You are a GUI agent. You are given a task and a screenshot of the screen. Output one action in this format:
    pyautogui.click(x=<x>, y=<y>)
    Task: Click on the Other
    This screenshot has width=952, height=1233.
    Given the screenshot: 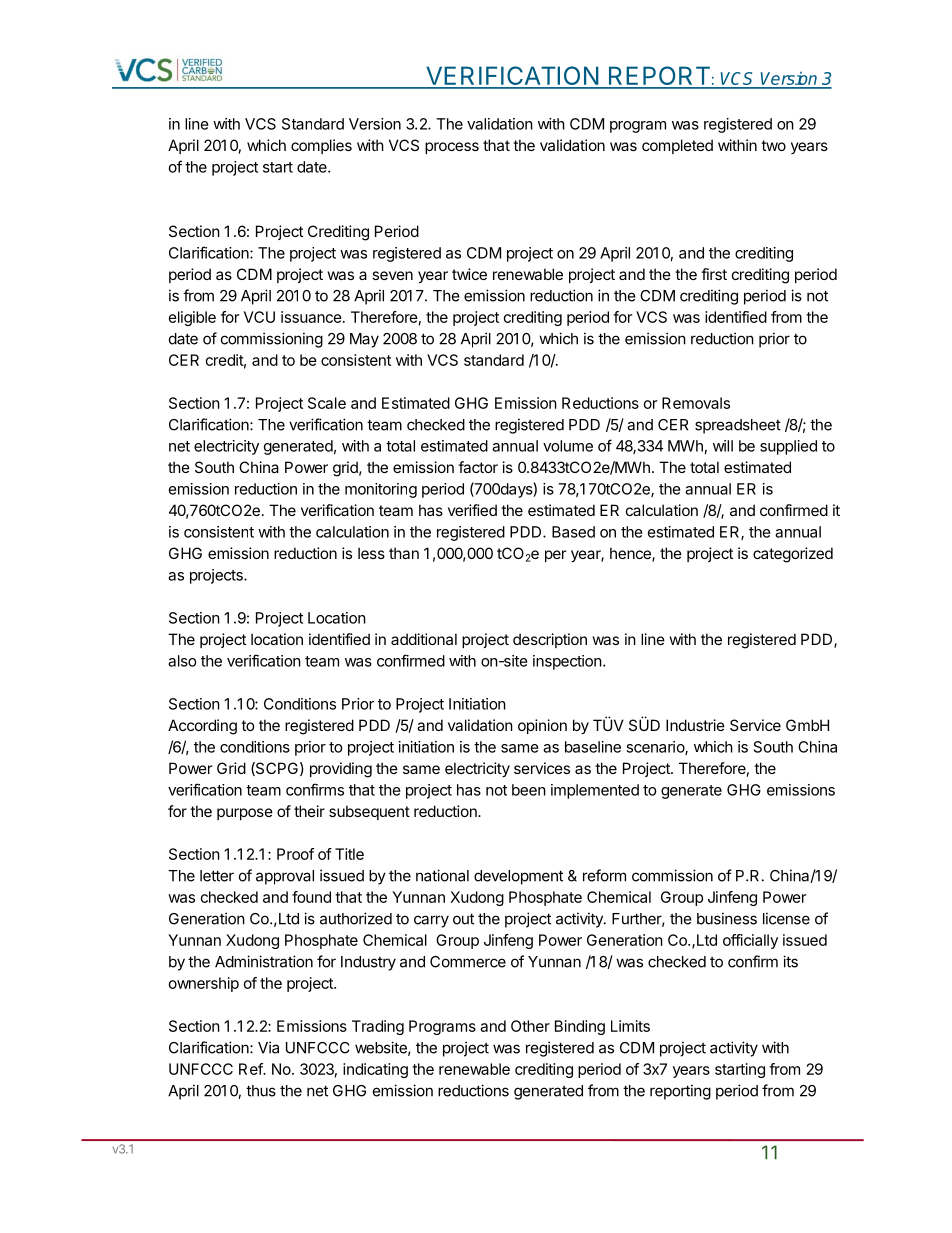 What is the action you would take?
    pyautogui.click(x=530, y=1026)
